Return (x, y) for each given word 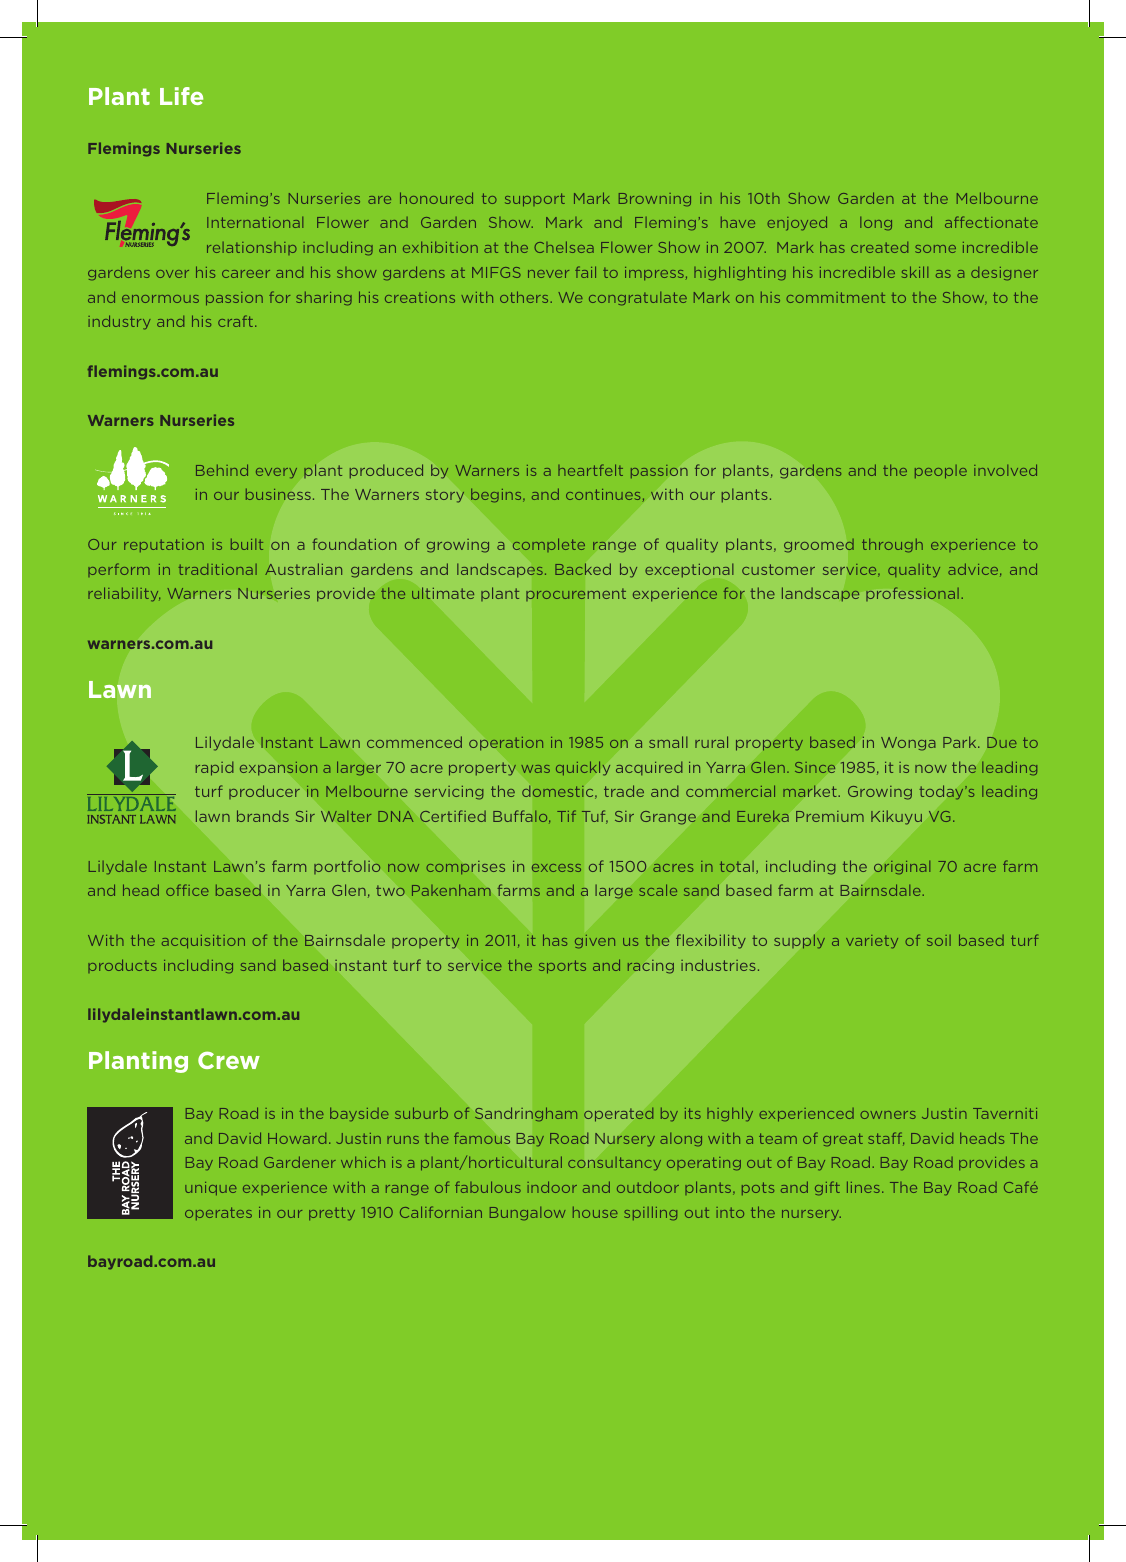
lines (863, 1187)
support (535, 200)
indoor (552, 1187)
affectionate (991, 222)
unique (211, 1188)
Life (181, 96)
